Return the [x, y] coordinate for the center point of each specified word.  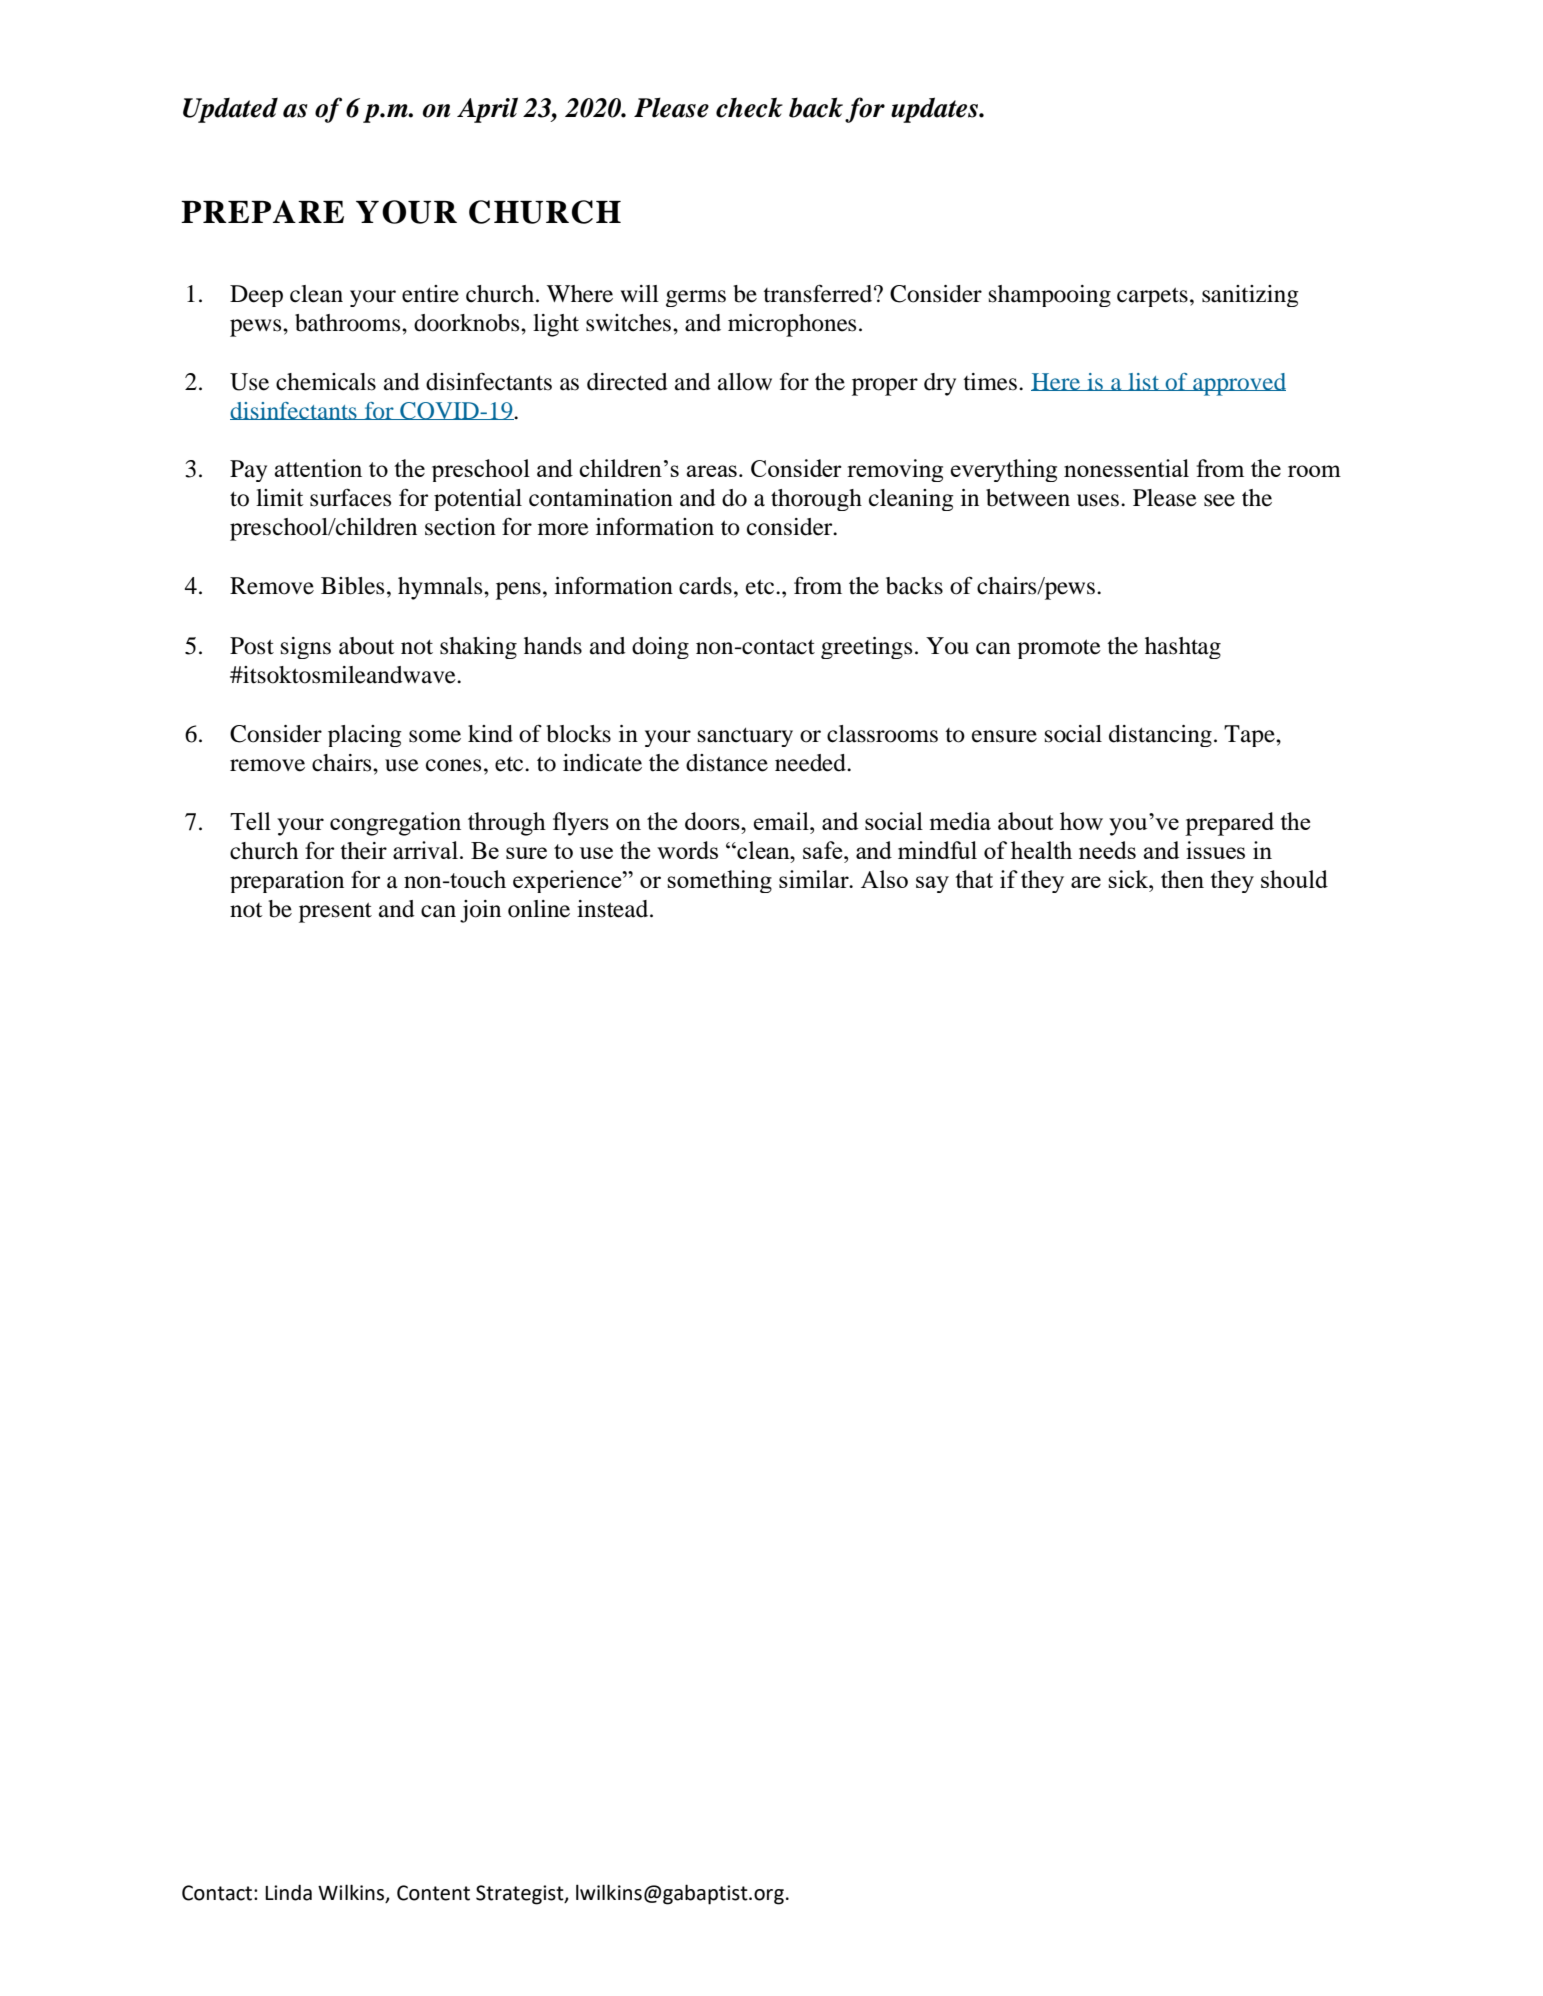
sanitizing [1250, 296]
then [1182, 879]
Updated [230, 110]
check [749, 107]
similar [815, 879]
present [335, 912]
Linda [288, 1892]
